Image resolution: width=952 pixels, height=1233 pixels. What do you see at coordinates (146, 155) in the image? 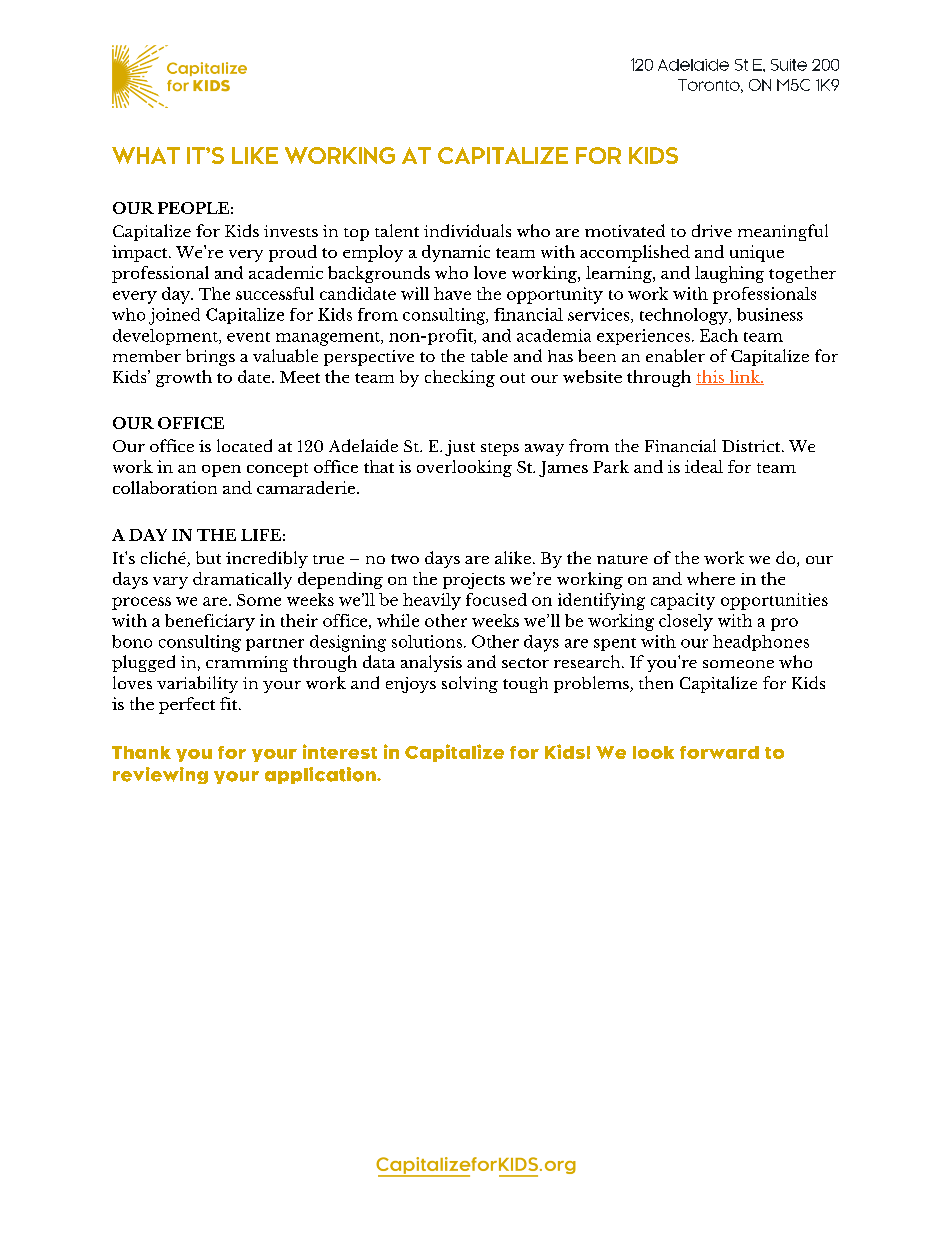
I see `WHAT` at bounding box center [146, 155].
